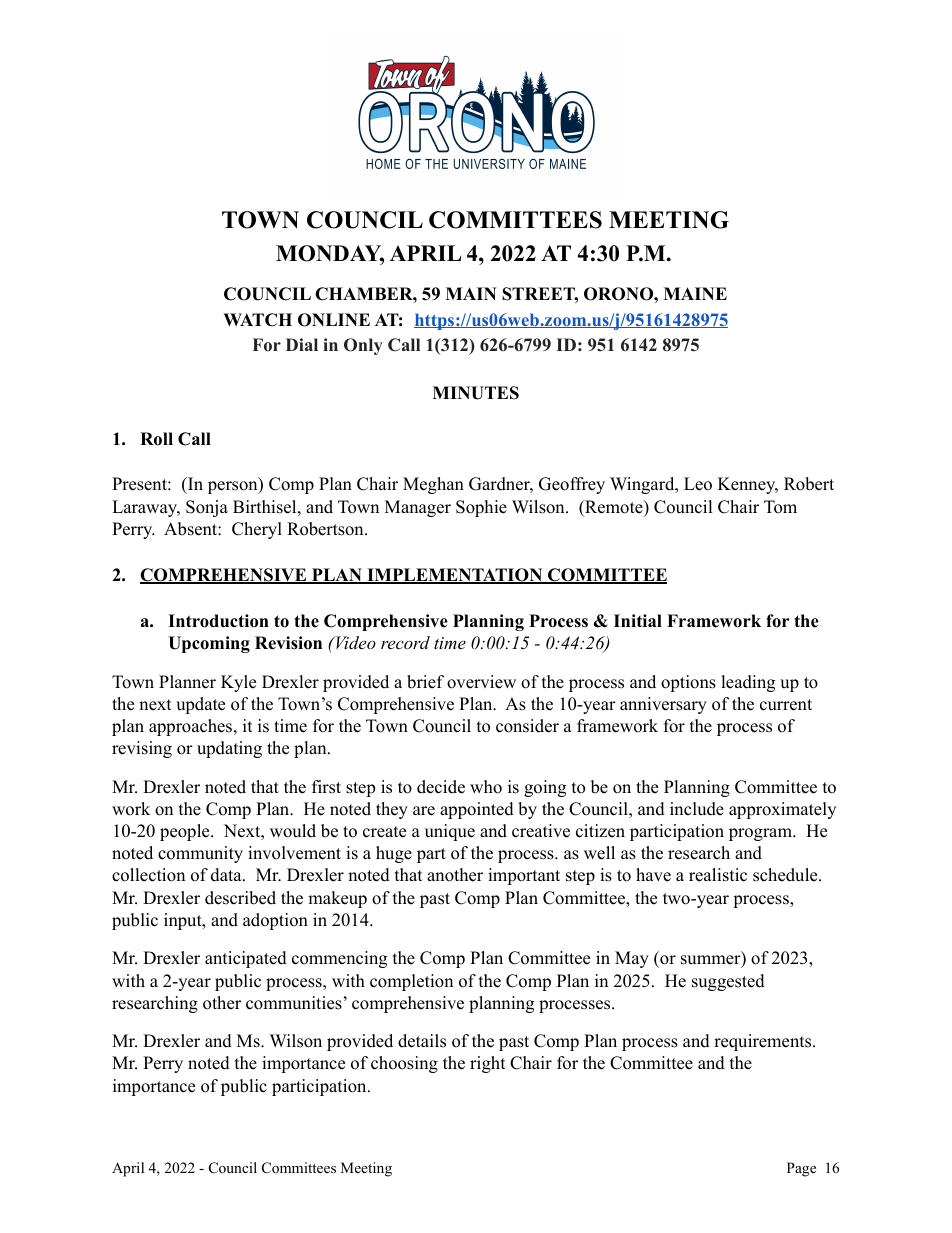 This screenshot has width=952, height=1233. What do you see at coordinates (488, 1064) in the screenshot?
I see `right` at bounding box center [488, 1064].
